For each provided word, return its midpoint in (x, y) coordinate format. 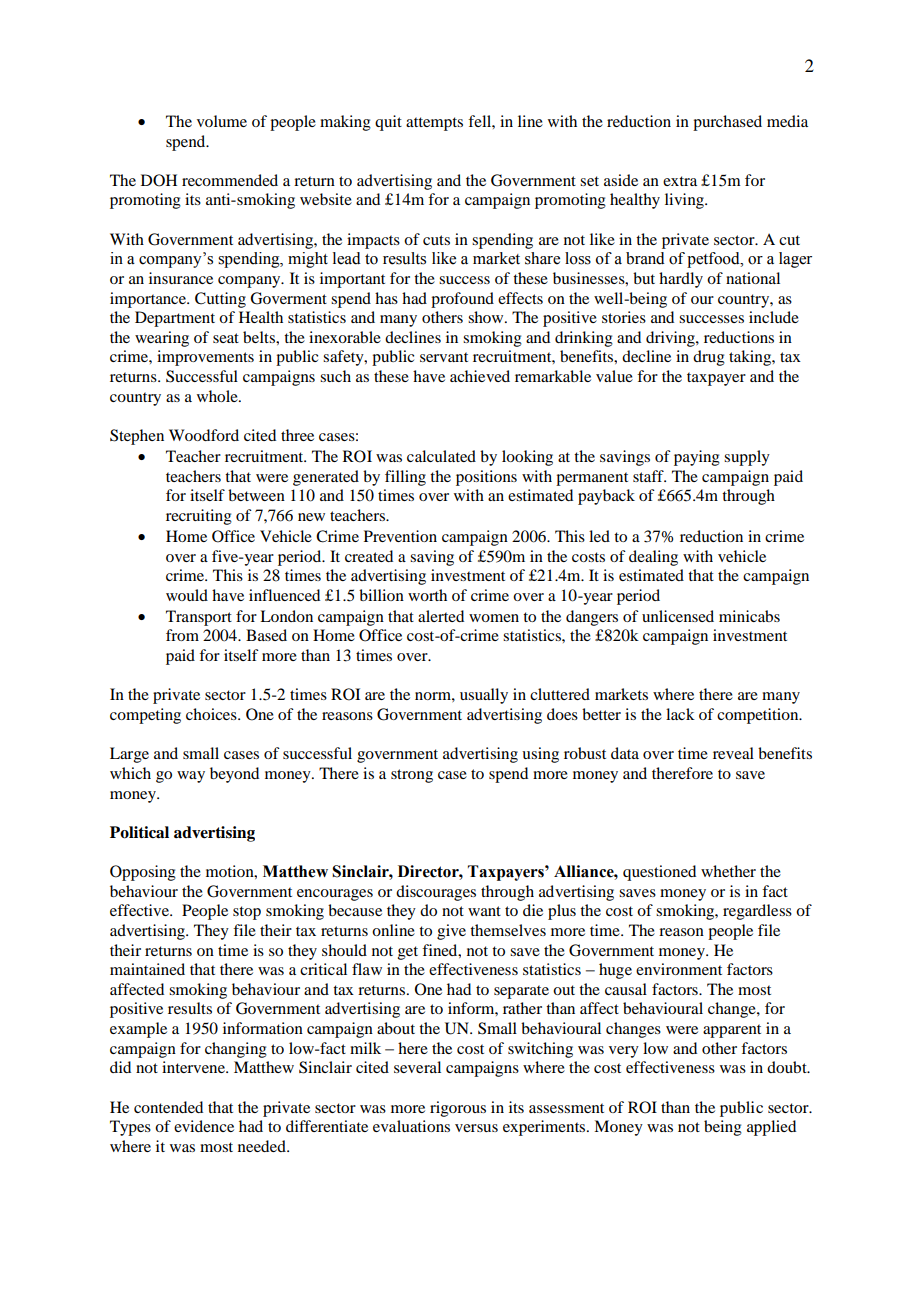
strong (412, 776)
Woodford (204, 435)
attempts (434, 124)
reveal (733, 753)
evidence (204, 1126)
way (191, 777)
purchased (727, 123)
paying (697, 458)
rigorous (458, 1109)
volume (222, 121)
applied (771, 1128)
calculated (441, 456)
